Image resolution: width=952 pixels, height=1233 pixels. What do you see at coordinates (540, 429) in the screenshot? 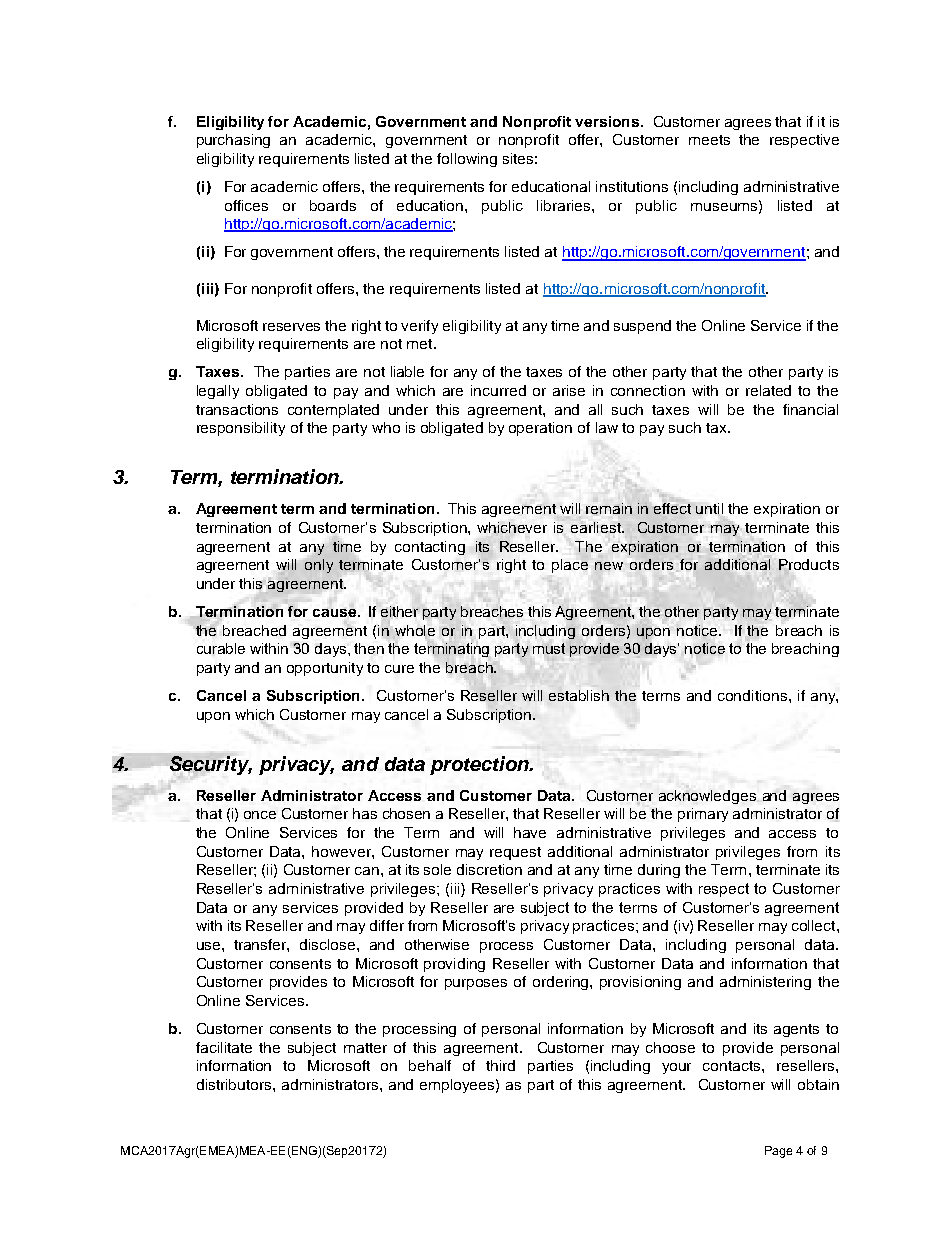
I see `operation` at bounding box center [540, 429].
